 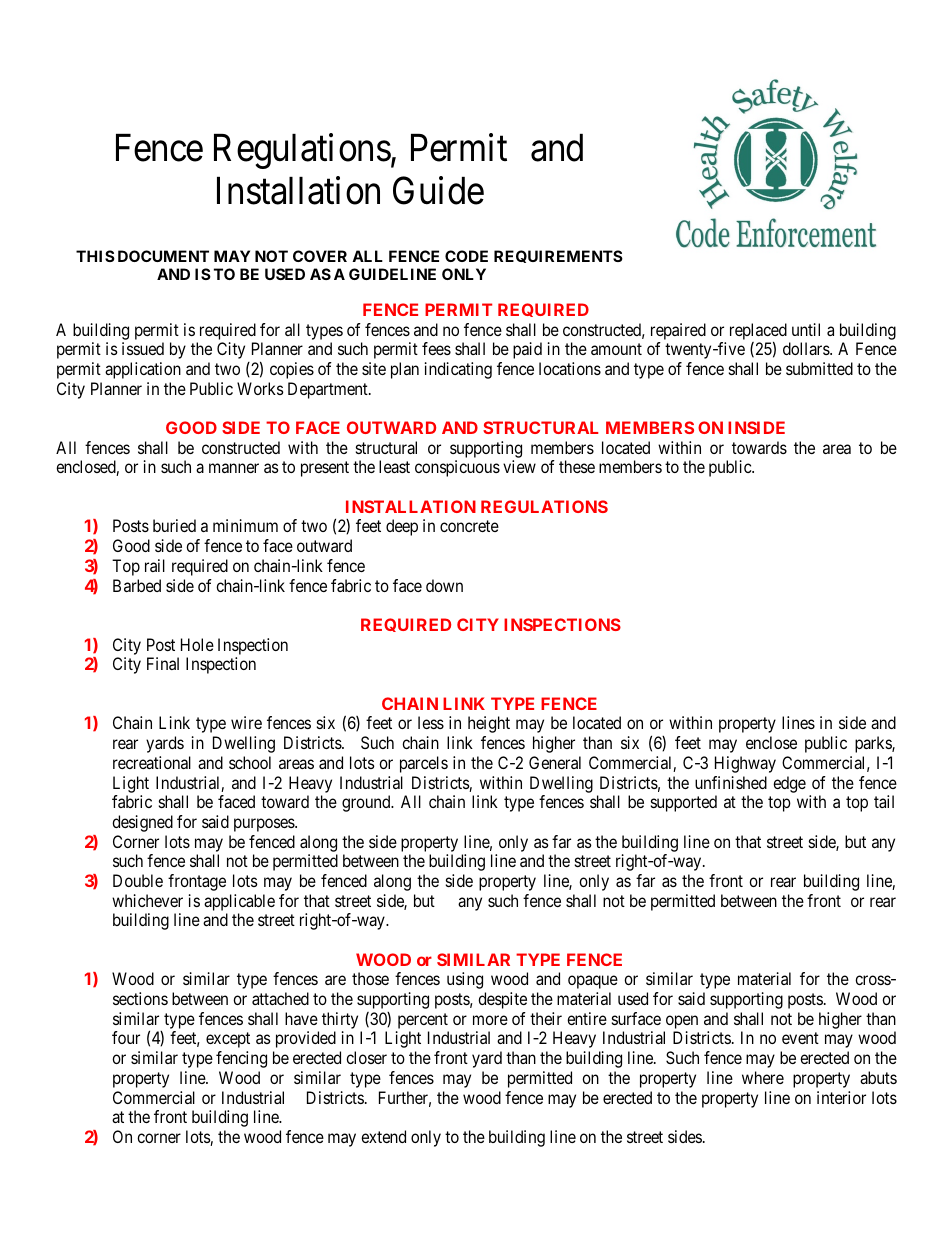 What do you see at coordinates (383, 1136) in the screenshot?
I see `extend` at bounding box center [383, 1136].
